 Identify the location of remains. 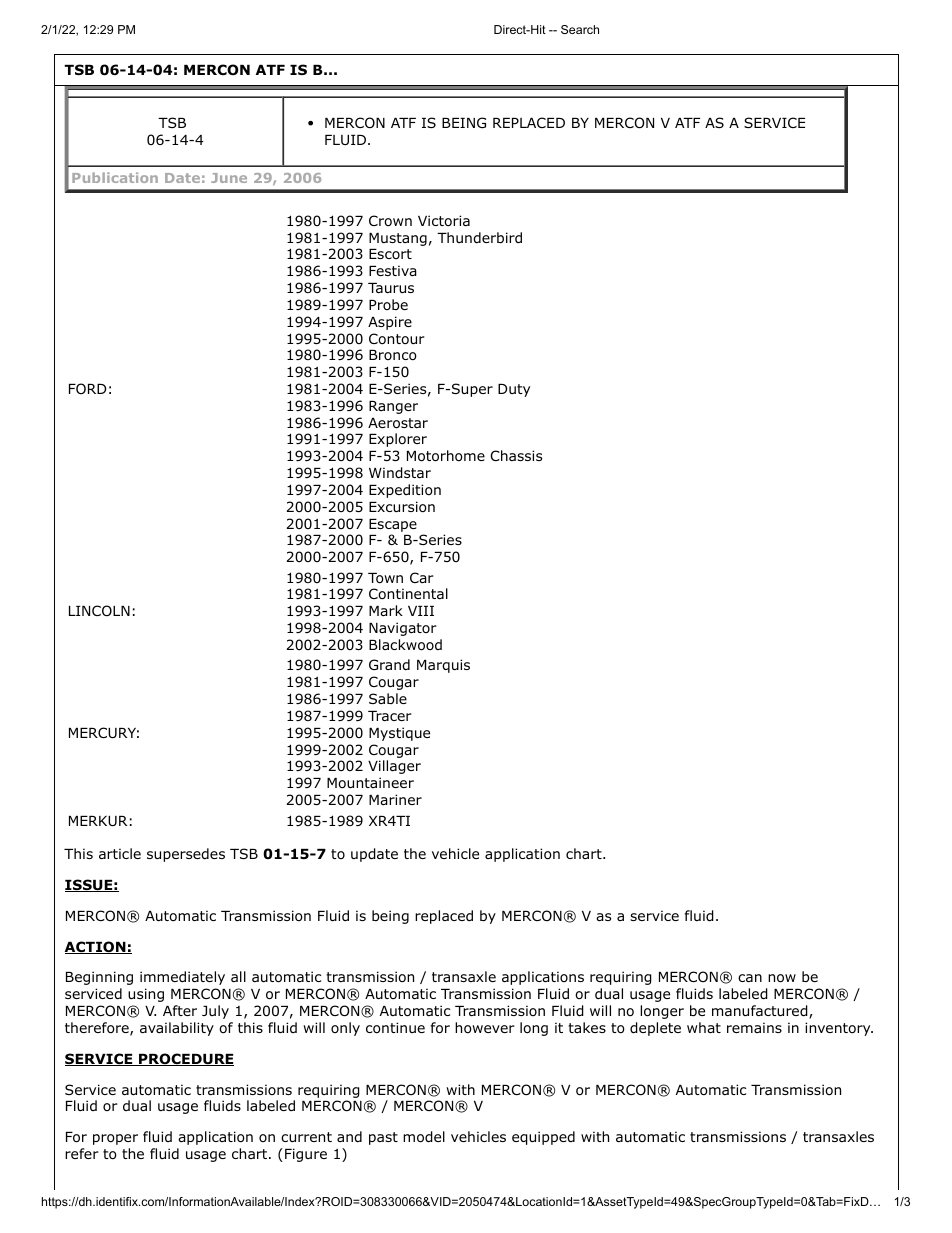
(754, 1027).
